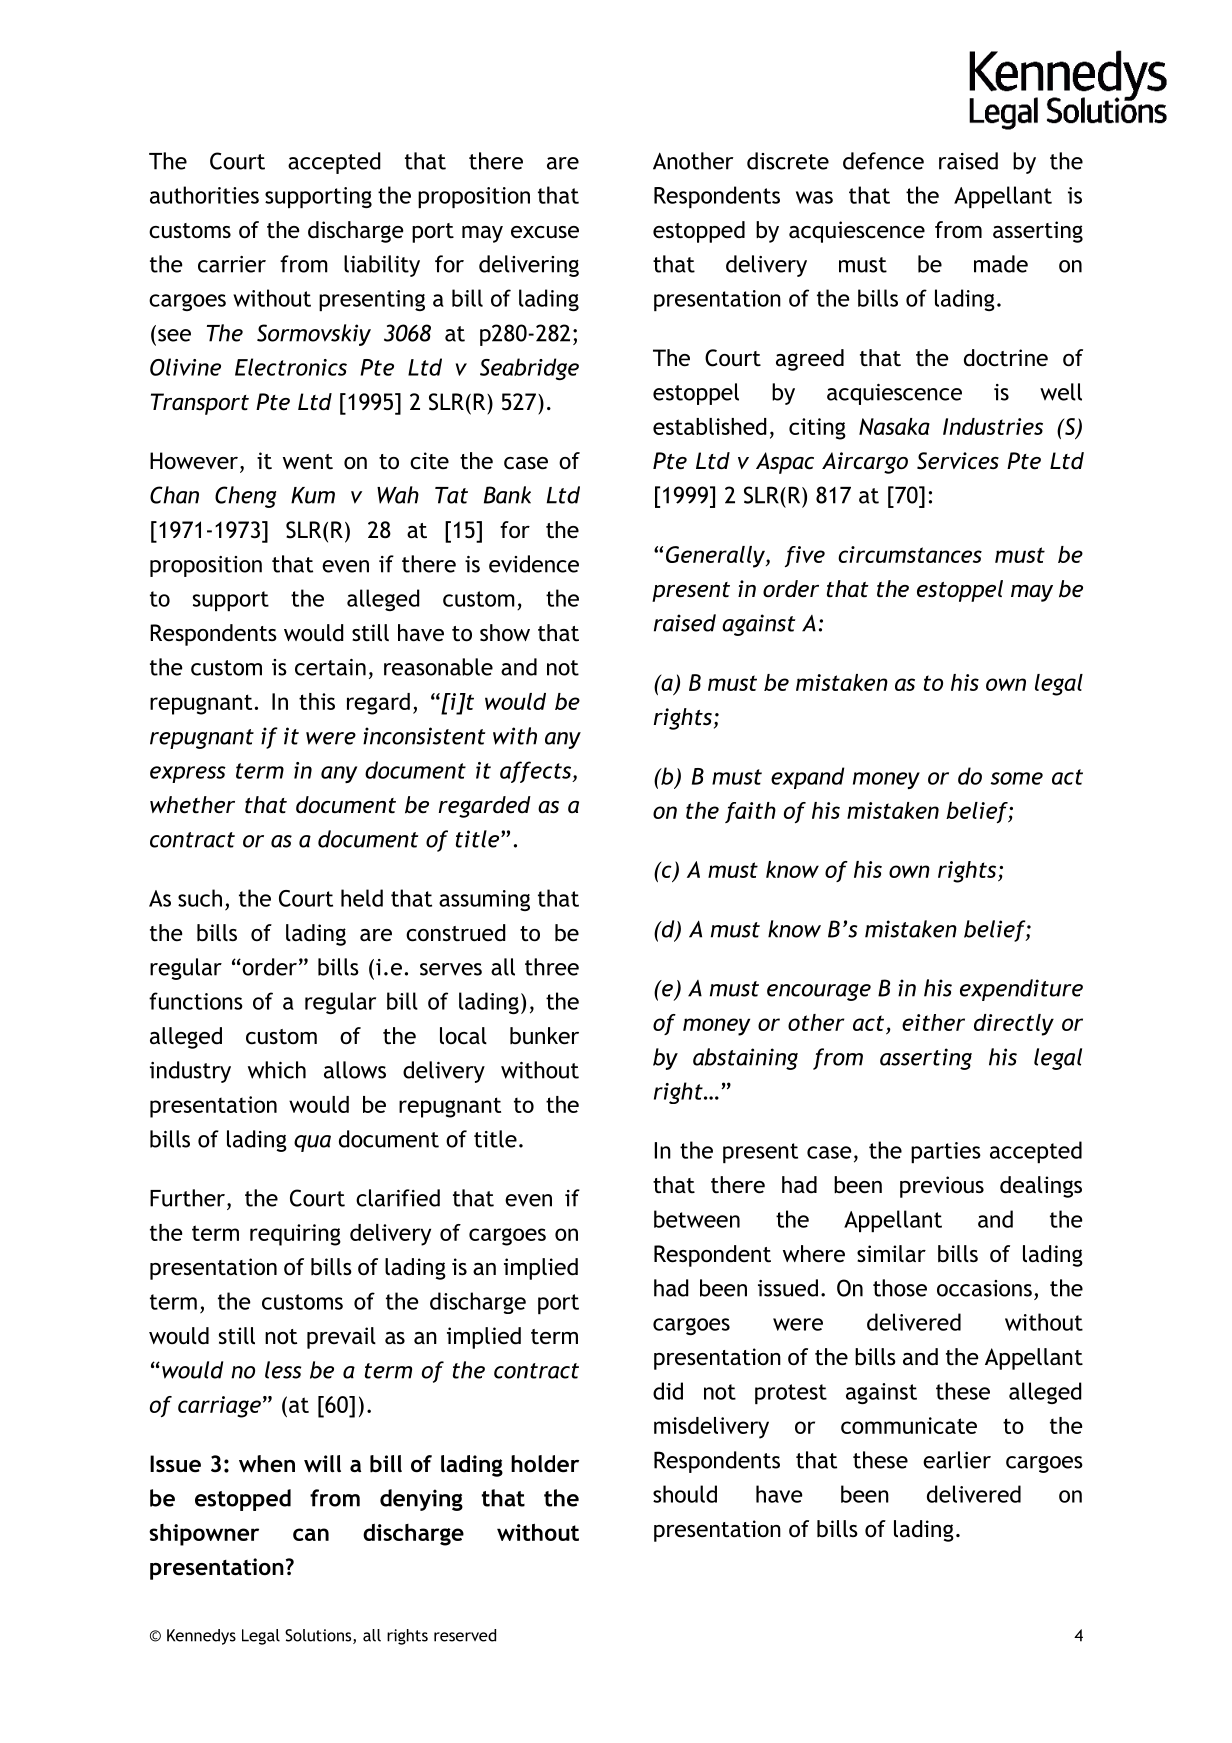  What do you see at coordinates (1001, 264) in the document?
I see `made` at bounding box center [1001, 264].
